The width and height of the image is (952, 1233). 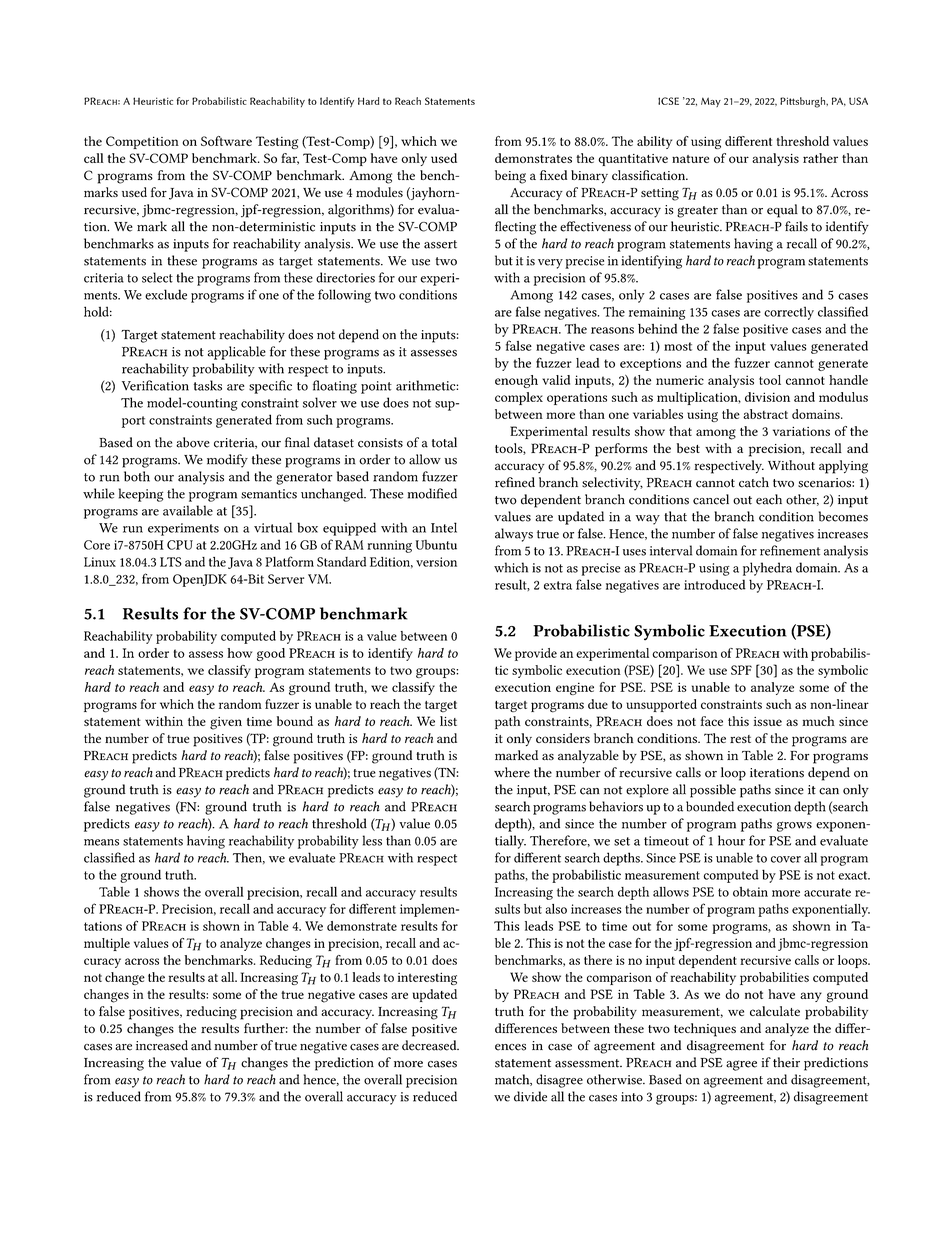 What do you see at coordinates (715, 584) in the image?
I see `introduced` at bounding box center [715, 584].
